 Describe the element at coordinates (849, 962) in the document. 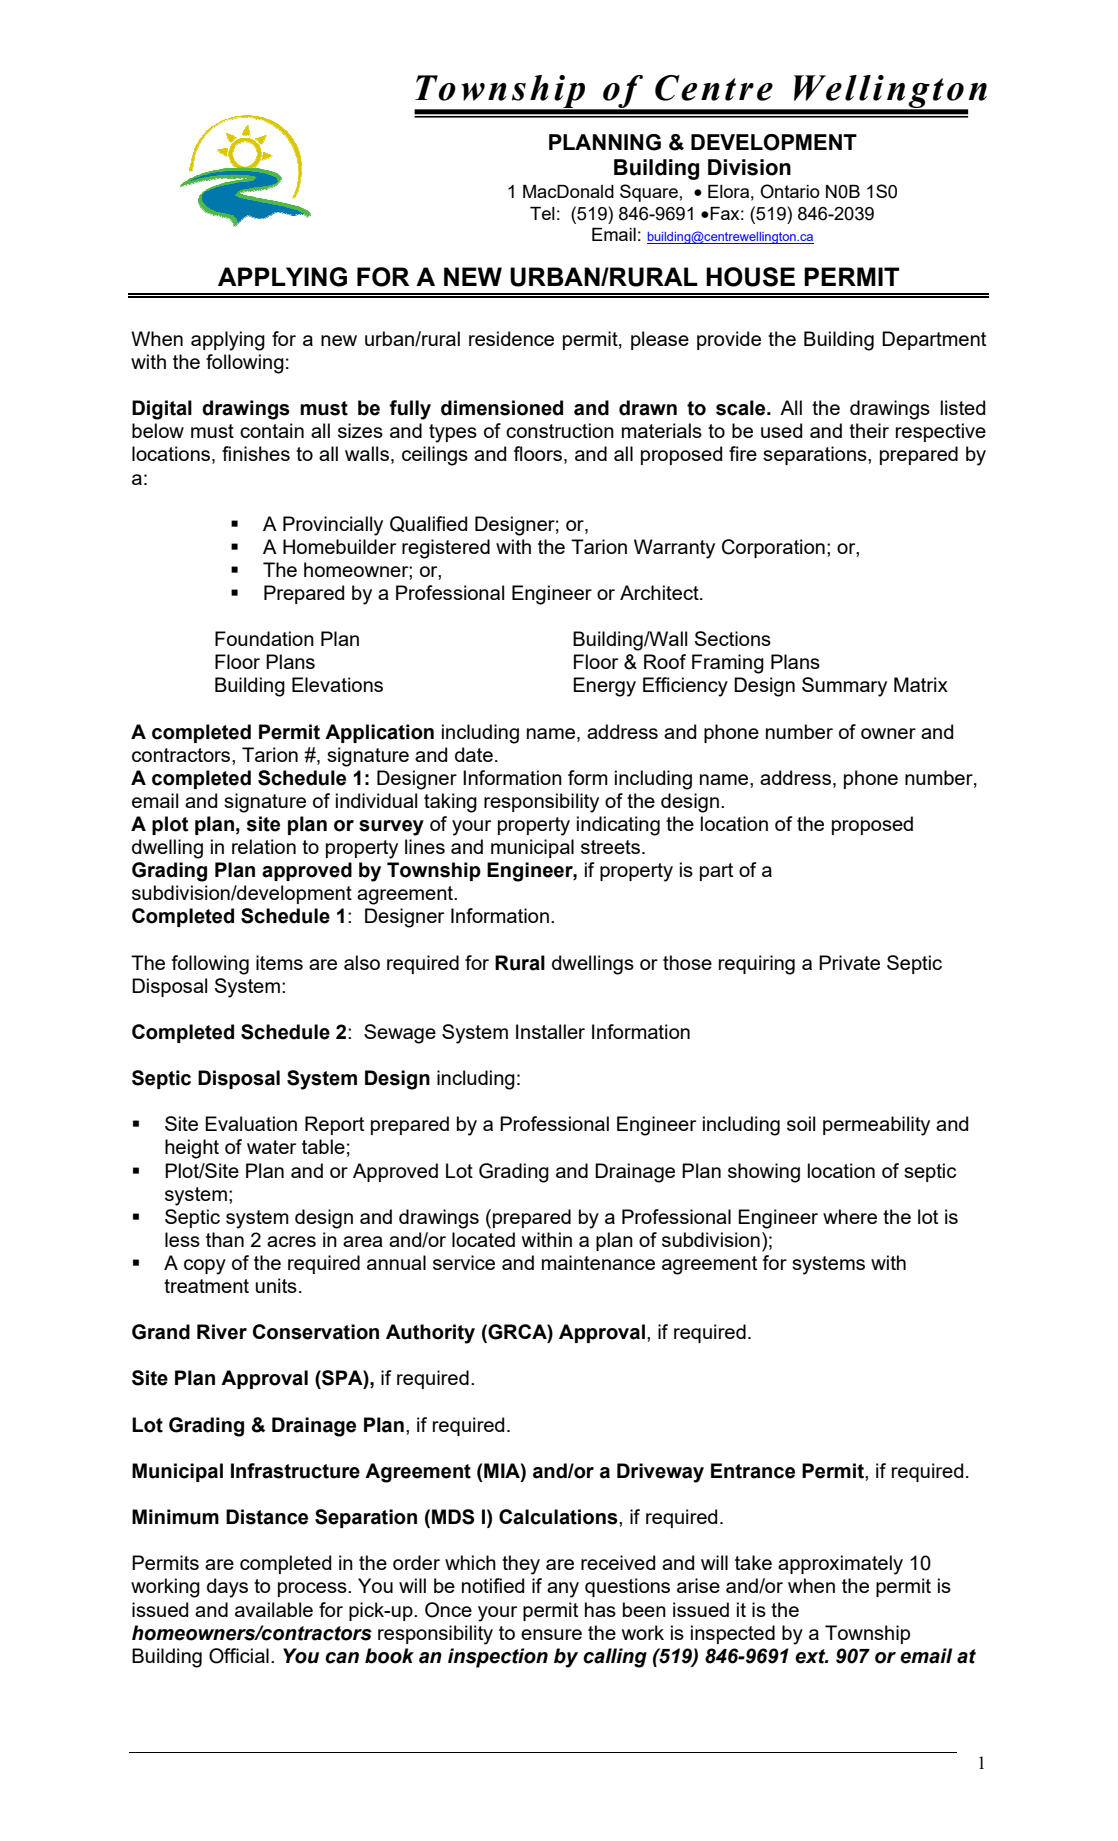

I see `Private` at that location.
